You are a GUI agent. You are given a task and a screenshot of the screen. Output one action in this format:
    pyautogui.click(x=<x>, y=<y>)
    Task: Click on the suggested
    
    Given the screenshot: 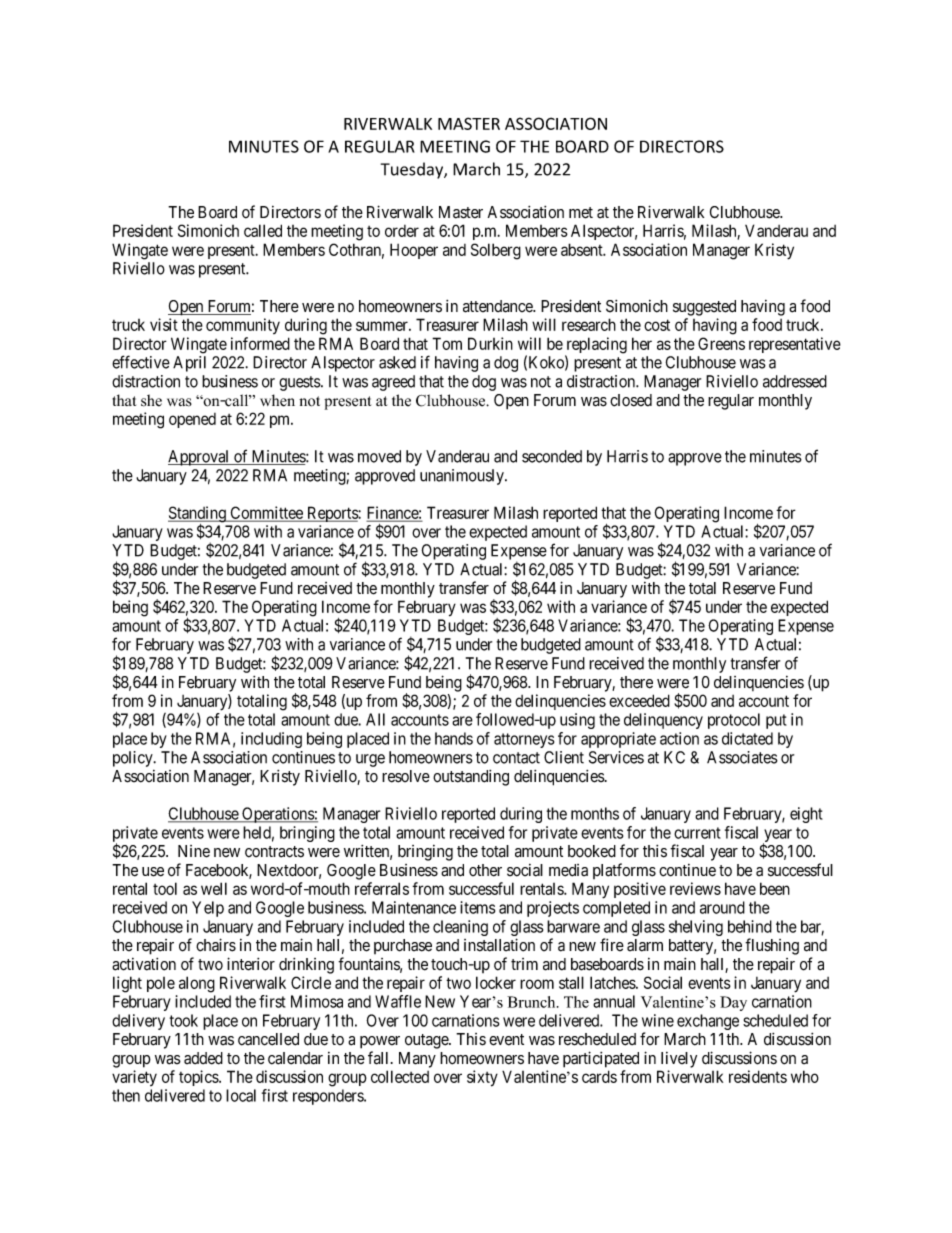 What is the action you would take?
    pyautogui.click(x=704, y=308)
